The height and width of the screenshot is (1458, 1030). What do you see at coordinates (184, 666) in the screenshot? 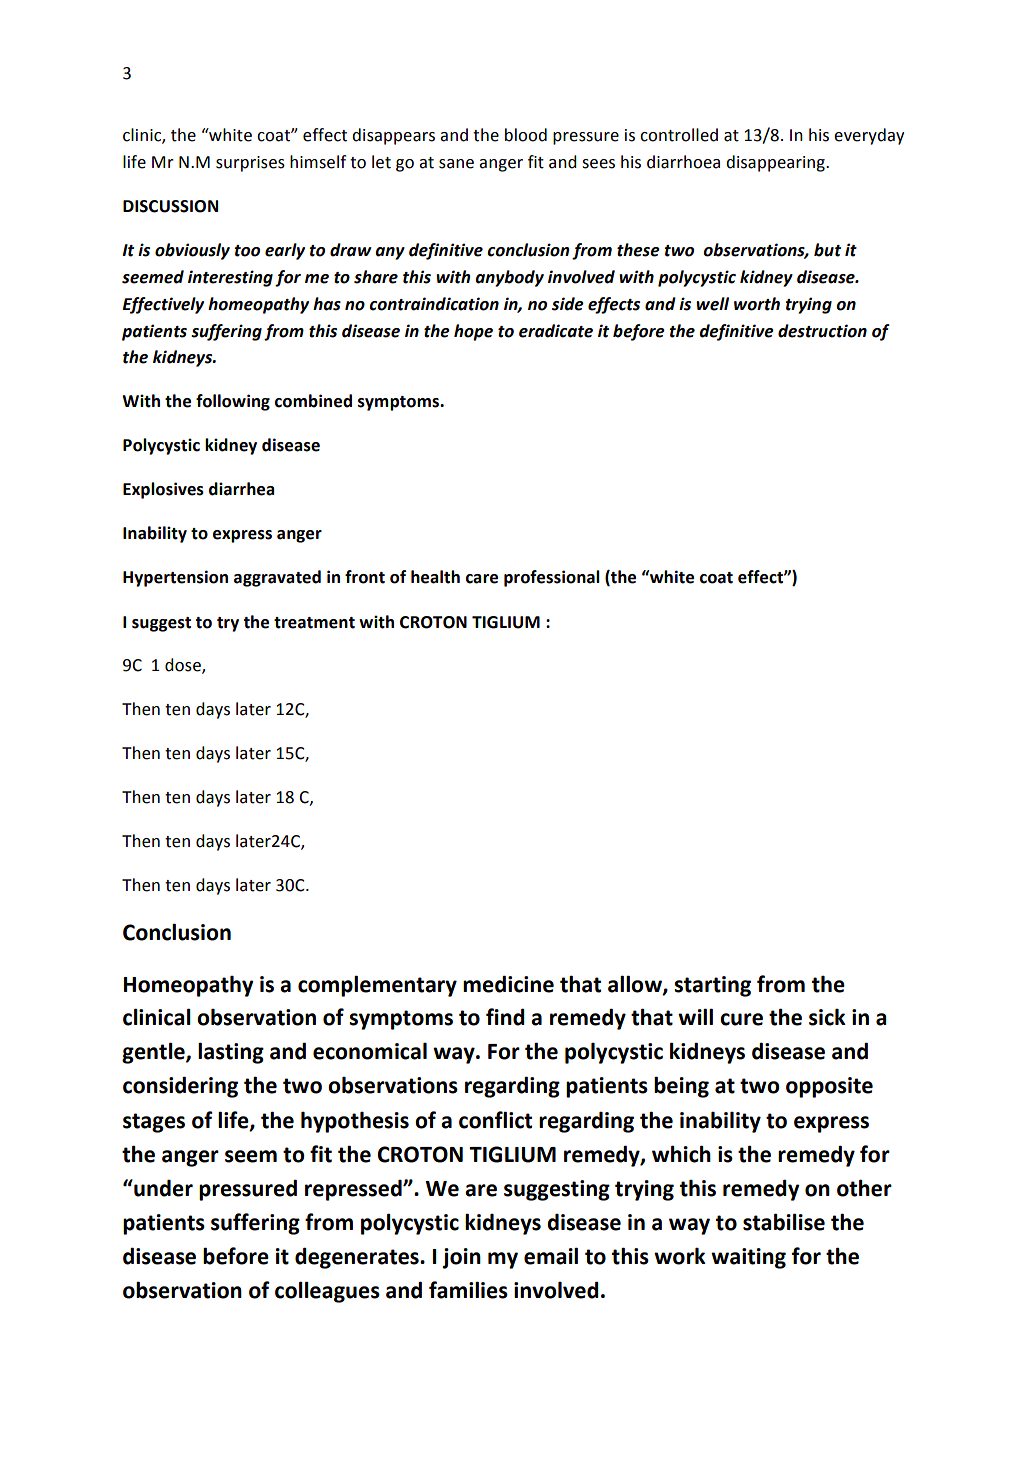
I see `dose` at bounding box center [184, 666].
